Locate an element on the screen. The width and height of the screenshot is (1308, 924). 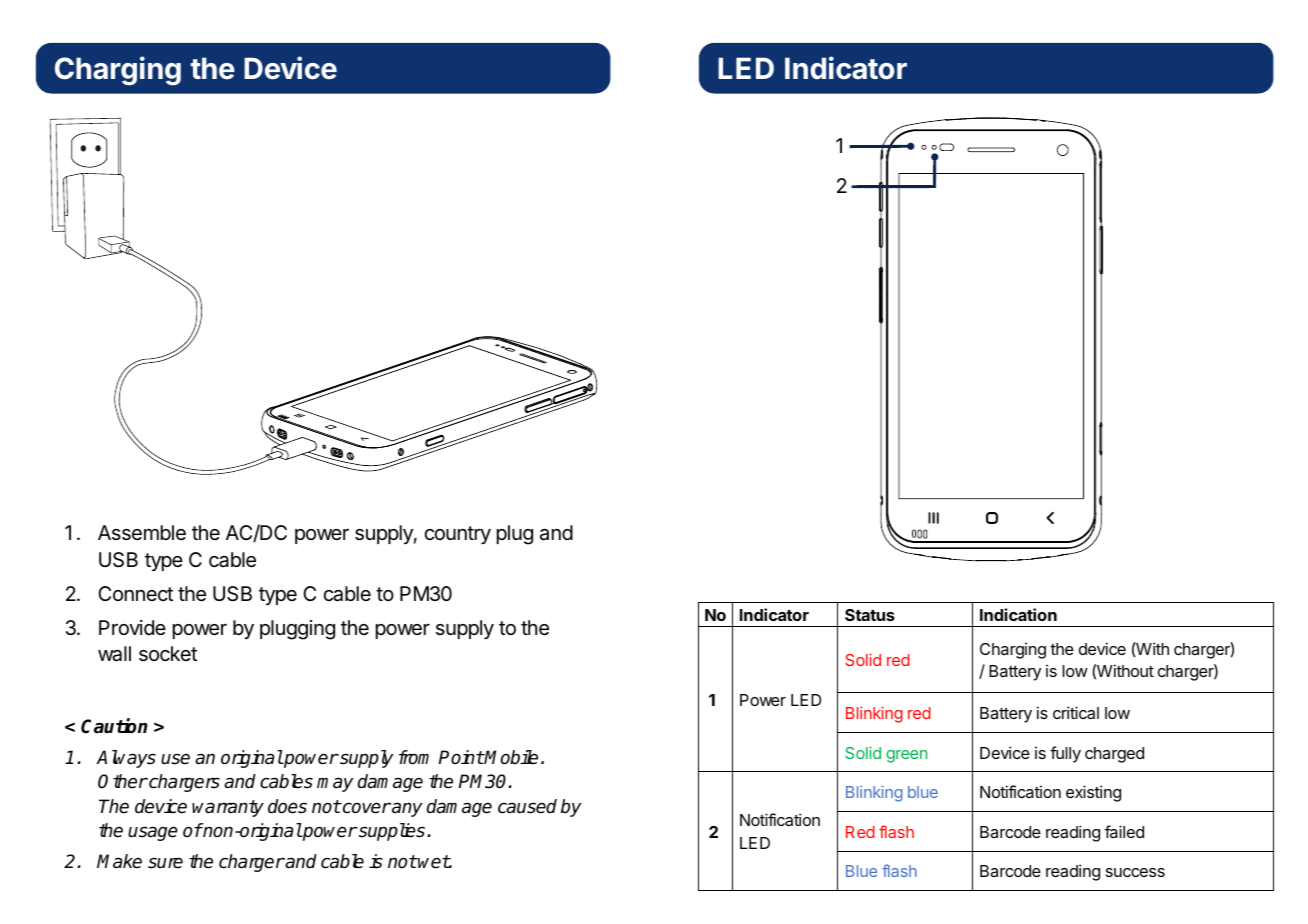
Status is located at coordinates (870, 615).
